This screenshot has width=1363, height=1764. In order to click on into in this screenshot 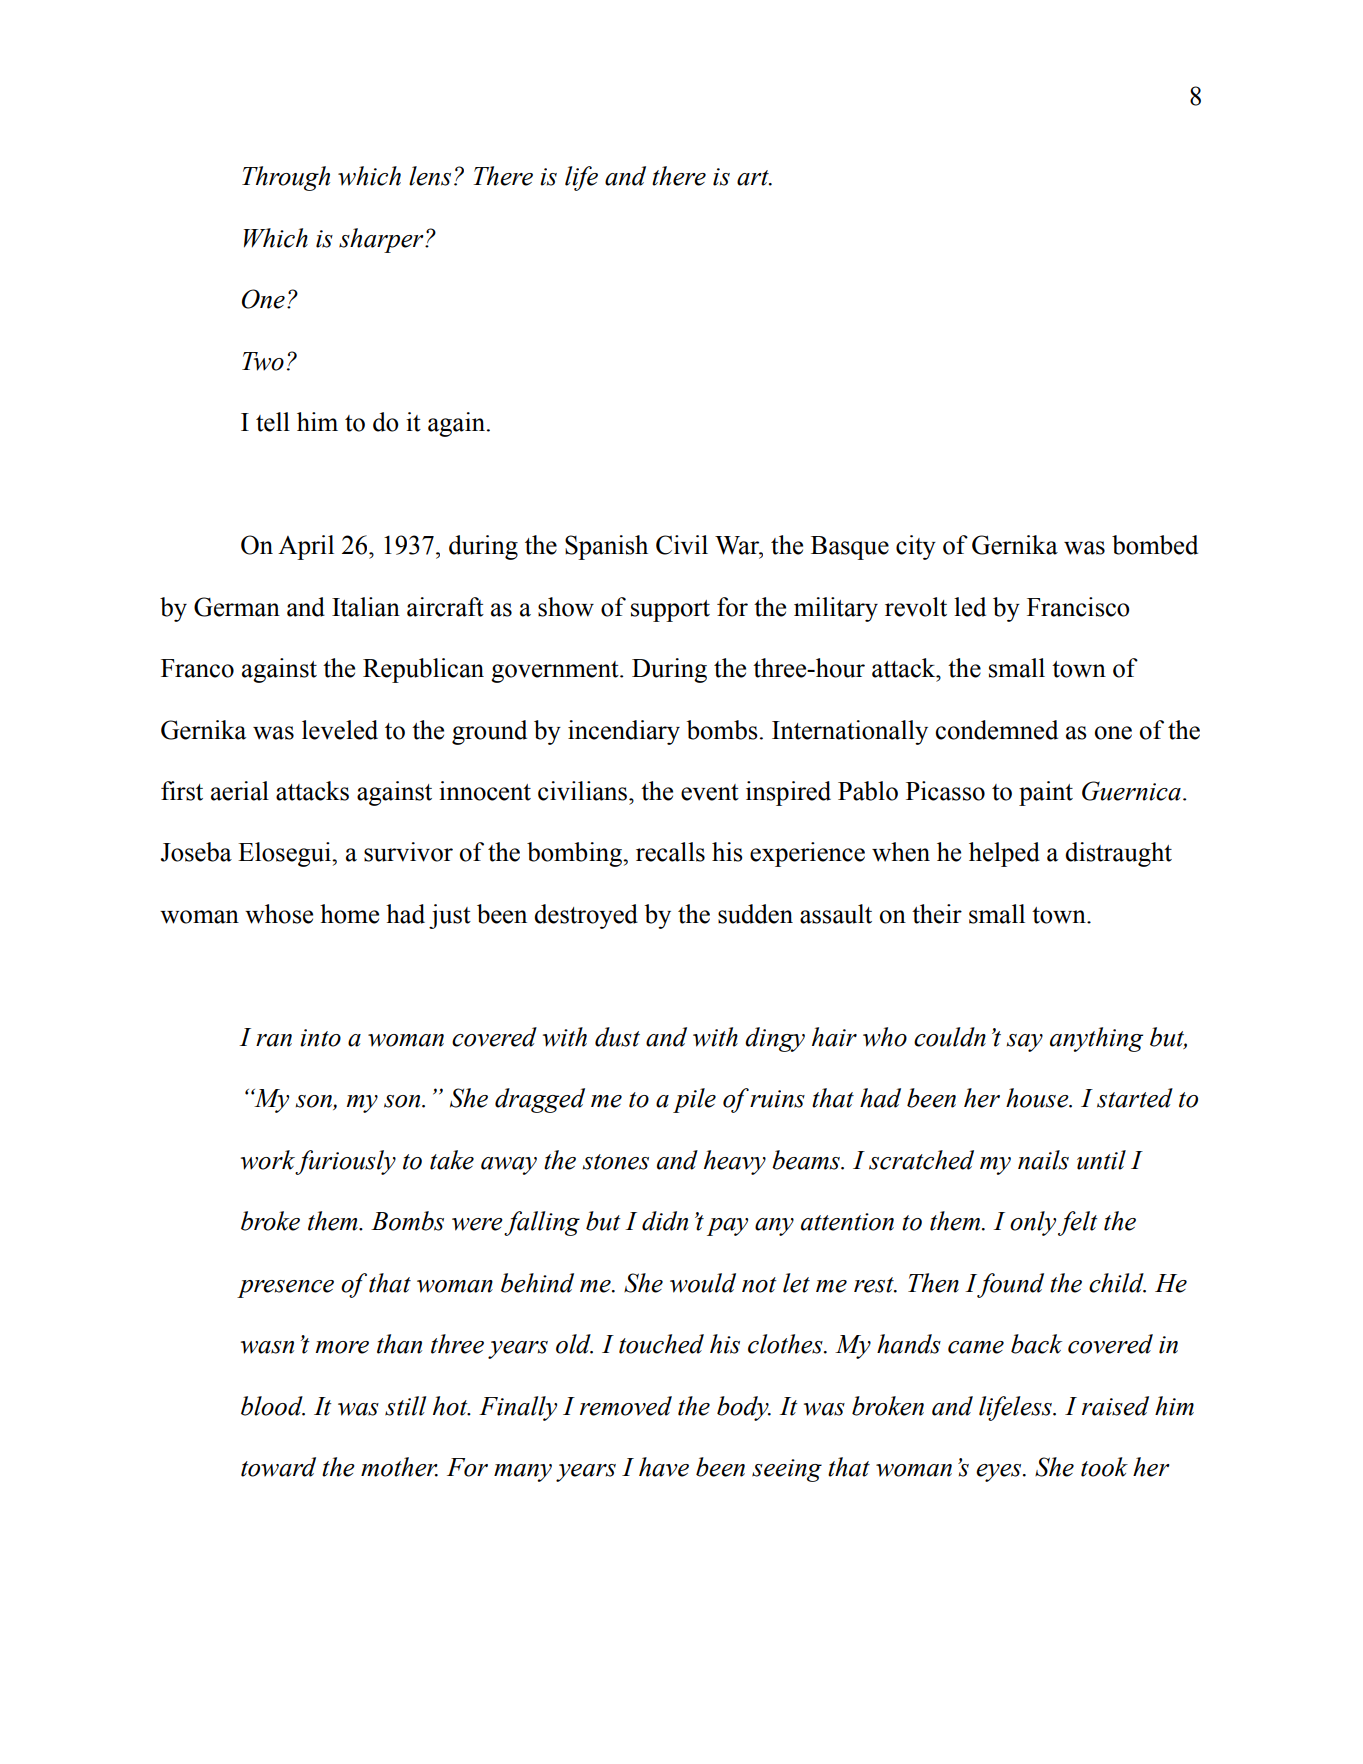, I will do `click(320, 1038)`.
